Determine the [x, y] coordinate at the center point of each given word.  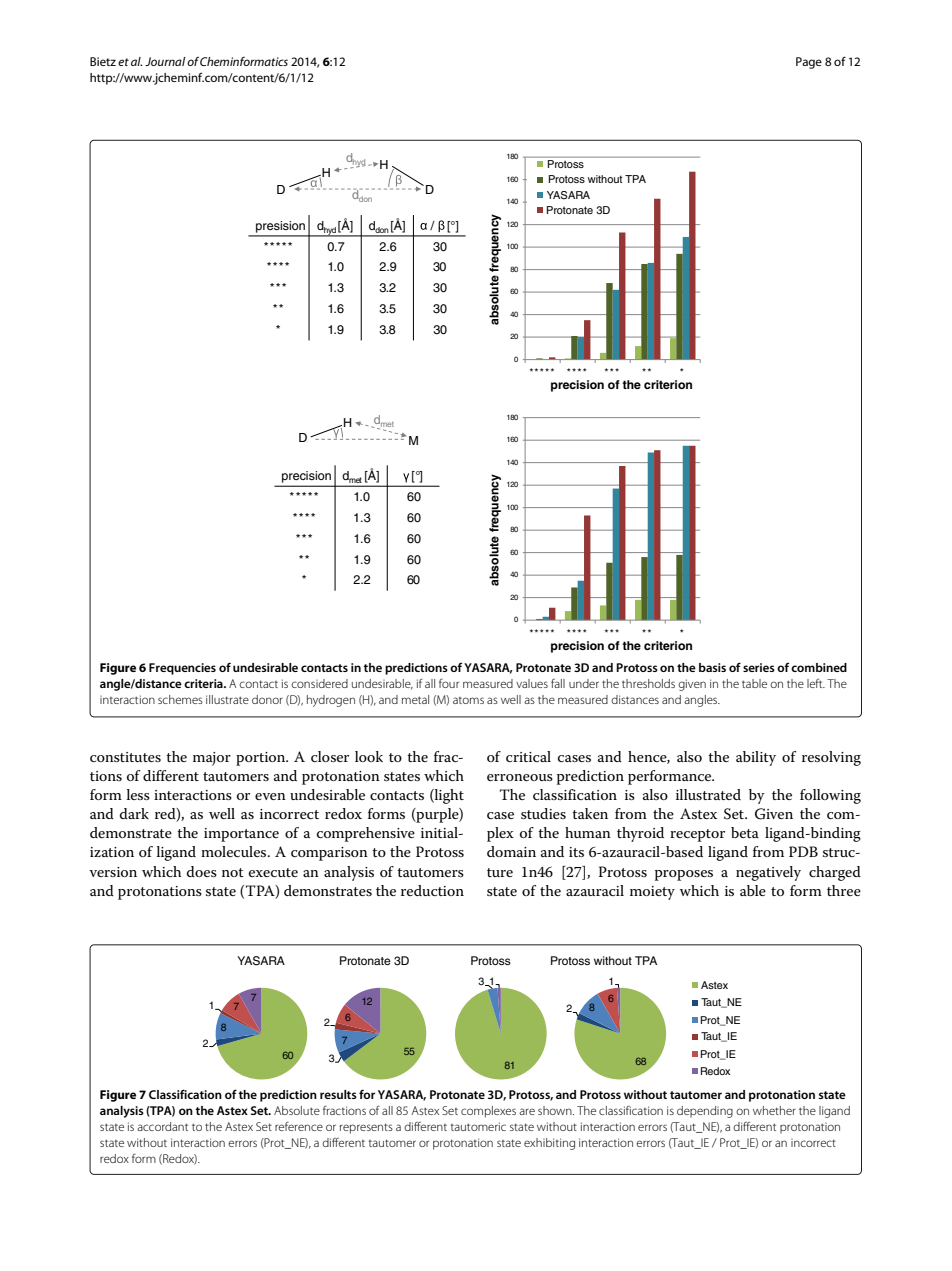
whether [774, 1110]
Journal [165, 61]
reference [299, 1126]
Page [809, 63]
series [759, 667]
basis [712, 667]
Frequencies [182, 669]
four [449, 683]
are [527, 1111]
